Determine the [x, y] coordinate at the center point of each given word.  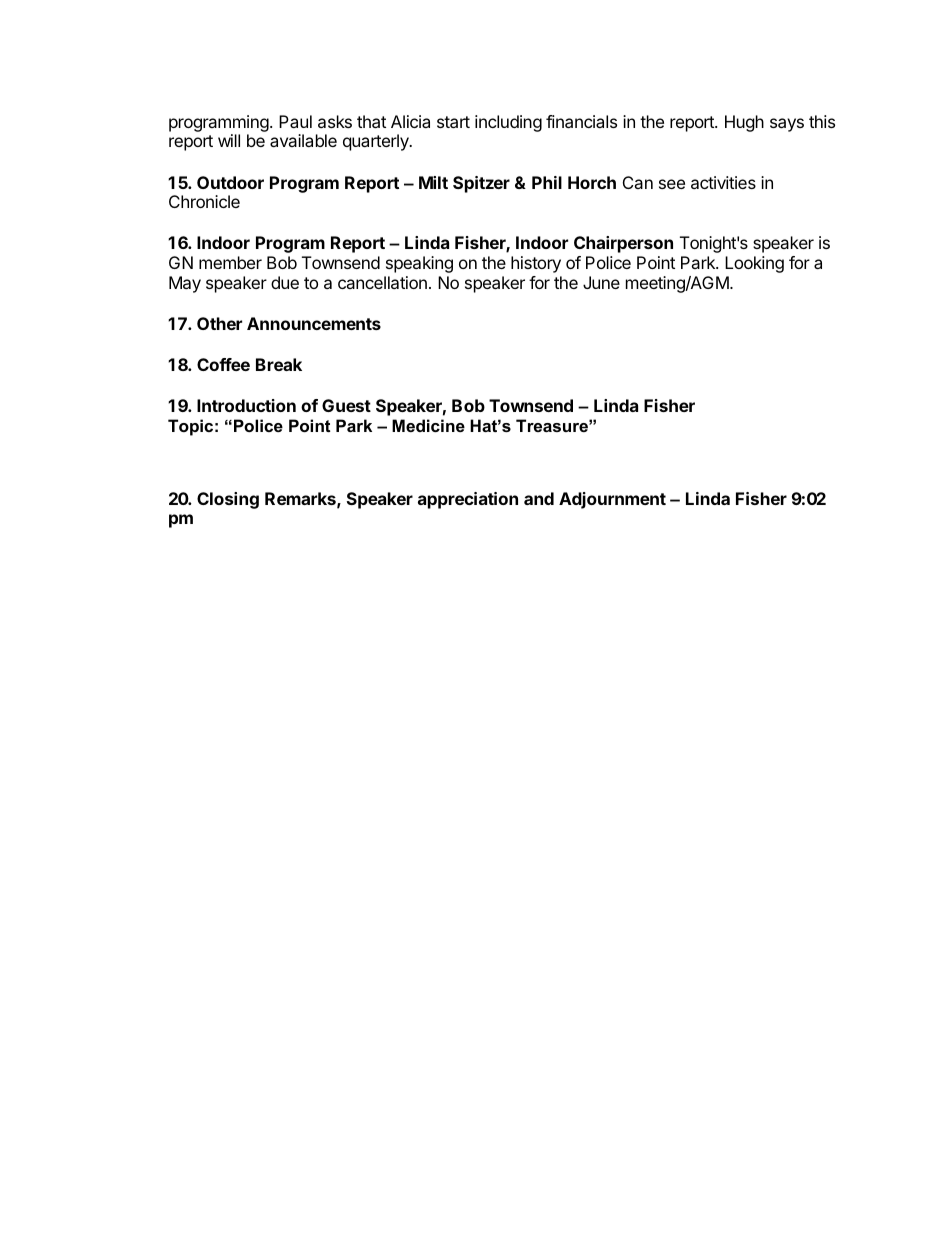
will [229, 140]
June [601, 282]
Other [219, 323]
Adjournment [612, 500]
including [508, 123]
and [539, 498]
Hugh [744, 123]
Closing [228, 500]
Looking [754, 264]
